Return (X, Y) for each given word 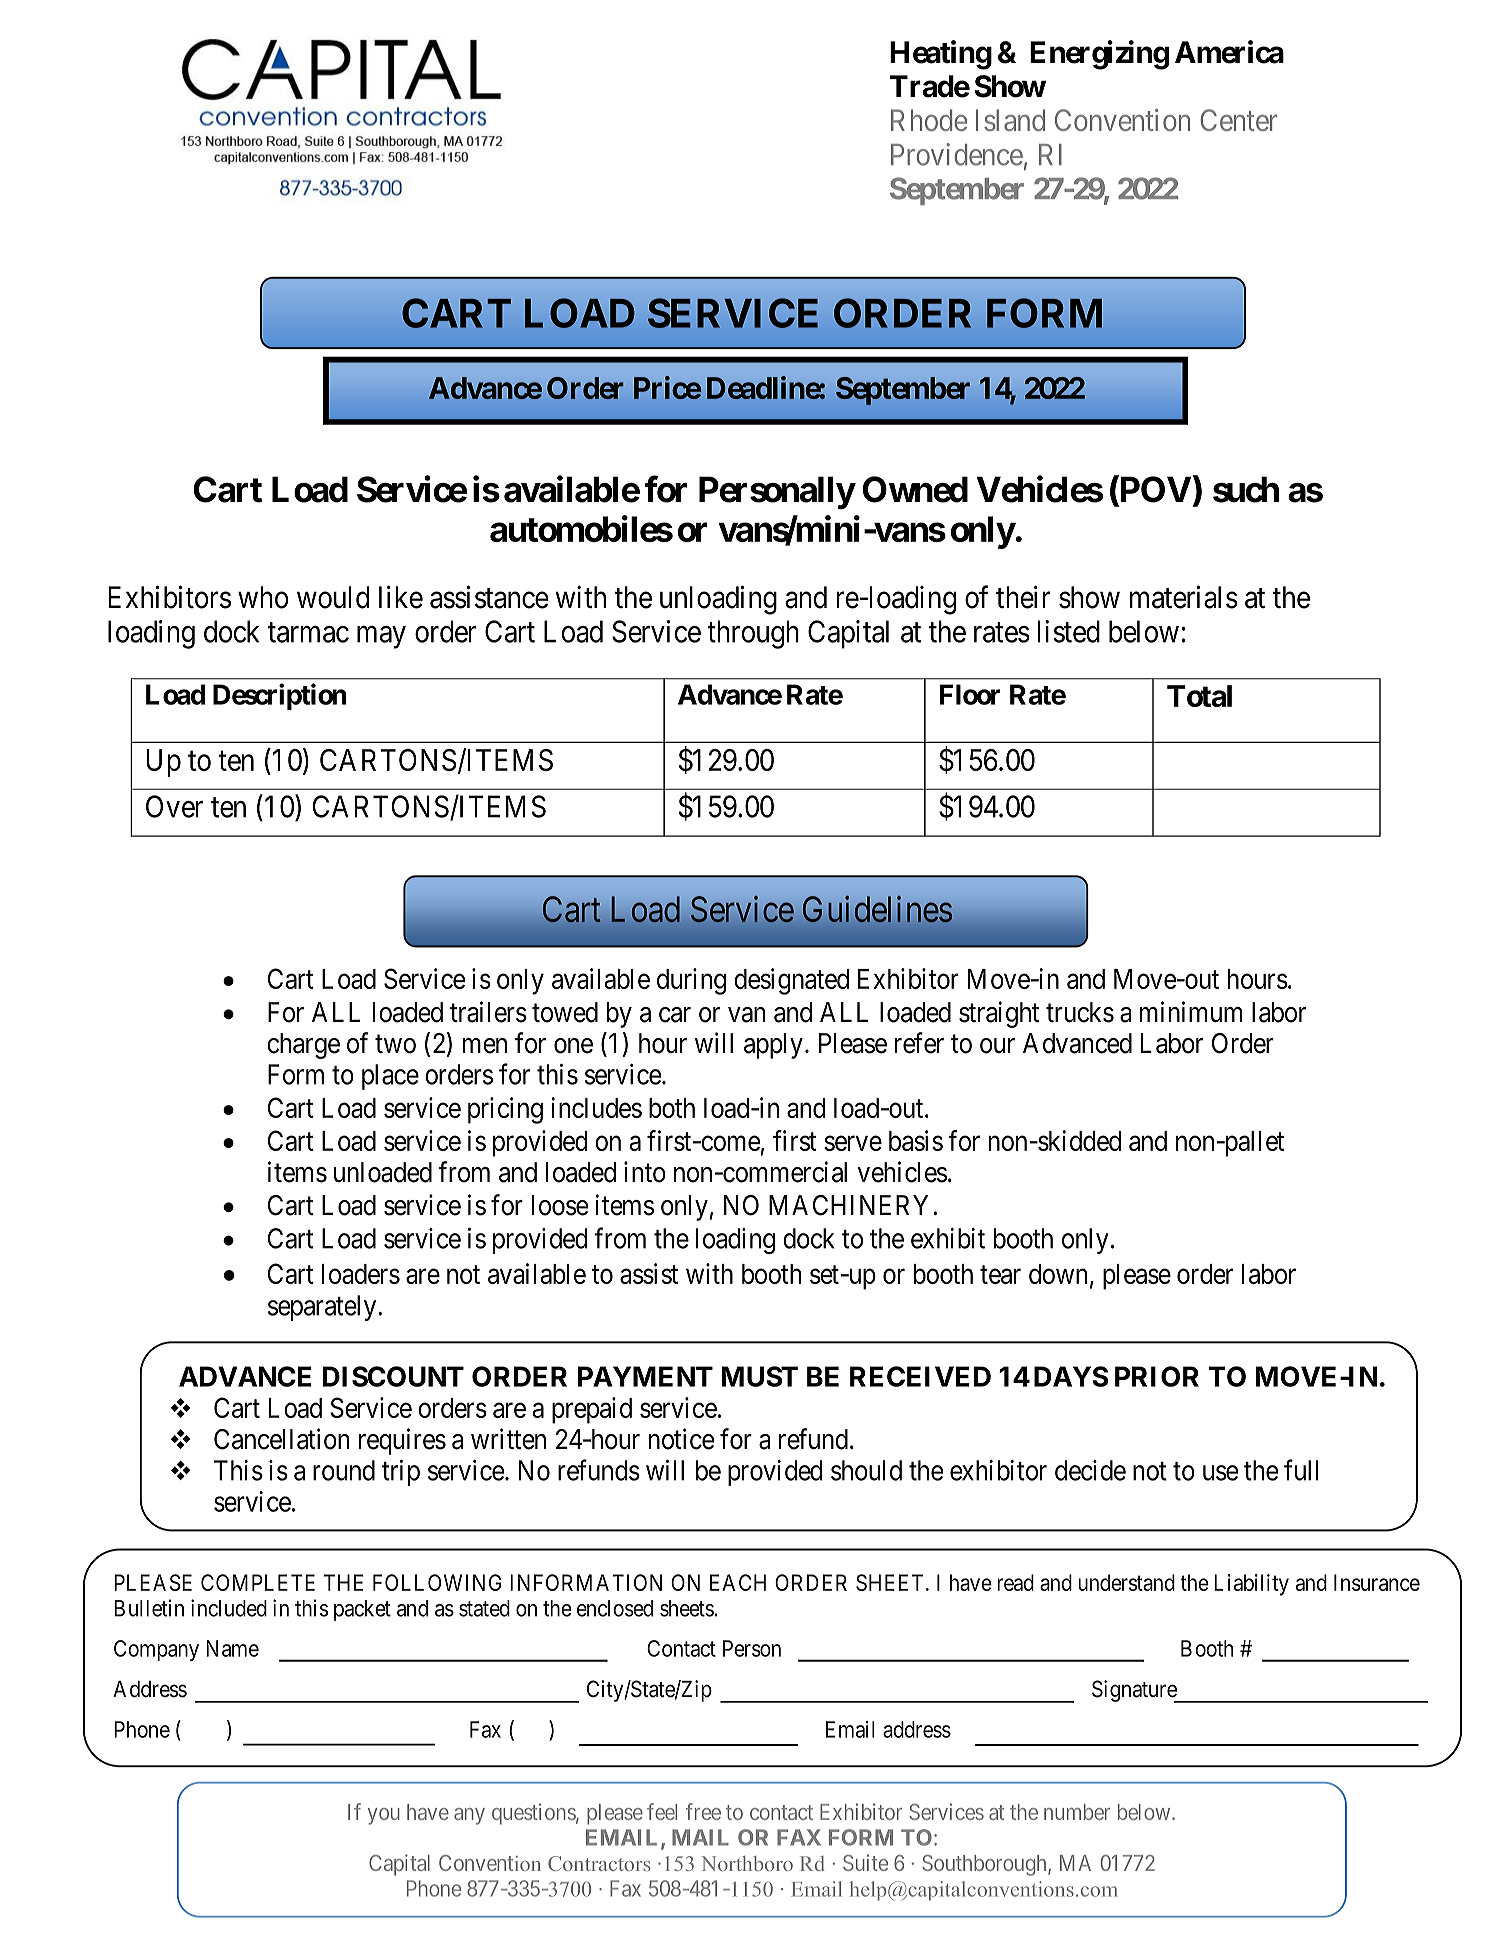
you (384, 1816)
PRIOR (1157, 1376)
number (1077, 1812)
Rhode (929, 120)
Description (280, 696)
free (703, 1811)
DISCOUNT (393, 1376)
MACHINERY (848, 1205)
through (753, 634)
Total (1199, 696)
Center (1238, 120)
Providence (957, 154)
